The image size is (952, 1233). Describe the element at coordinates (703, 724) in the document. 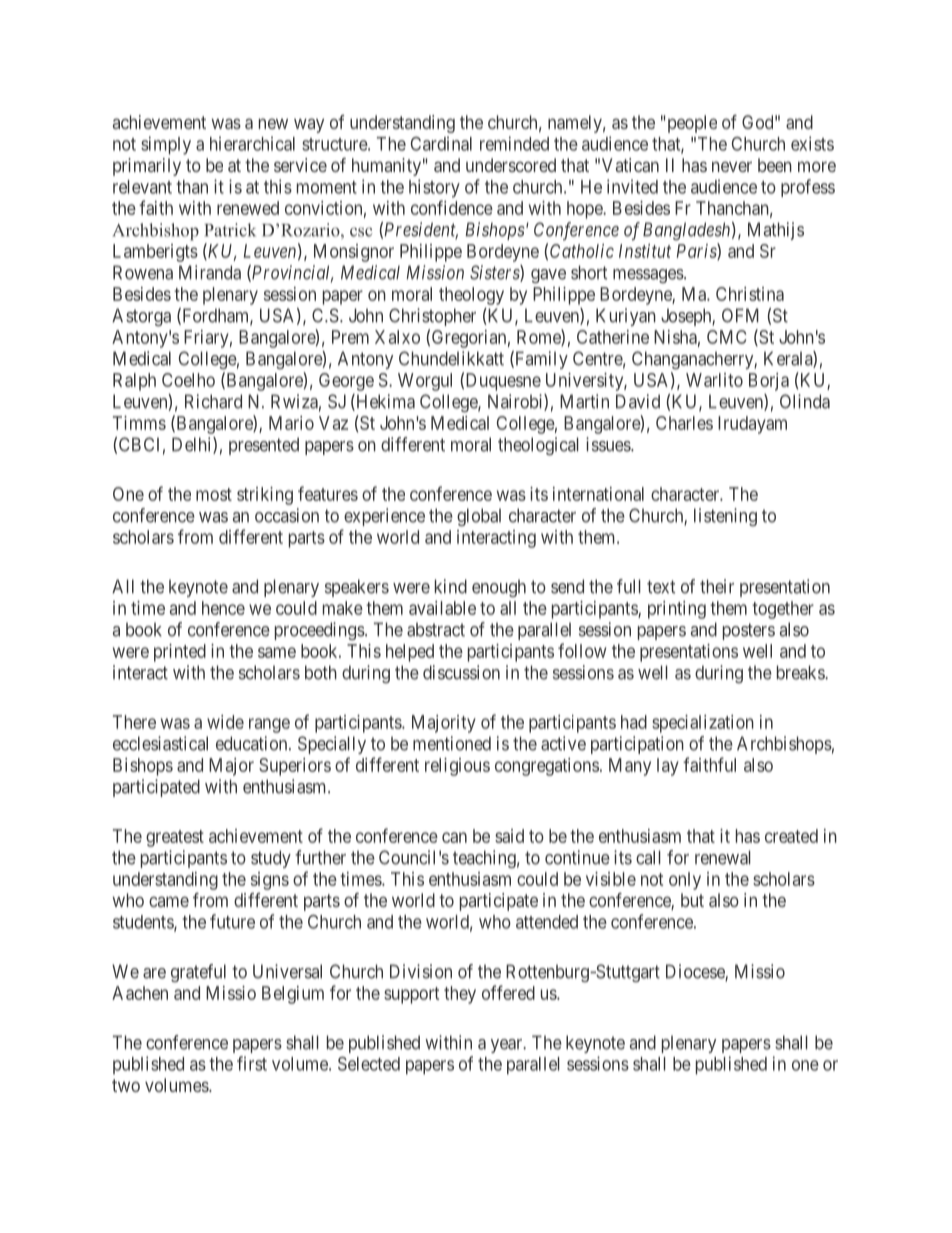

I see `specialization` at that location.
